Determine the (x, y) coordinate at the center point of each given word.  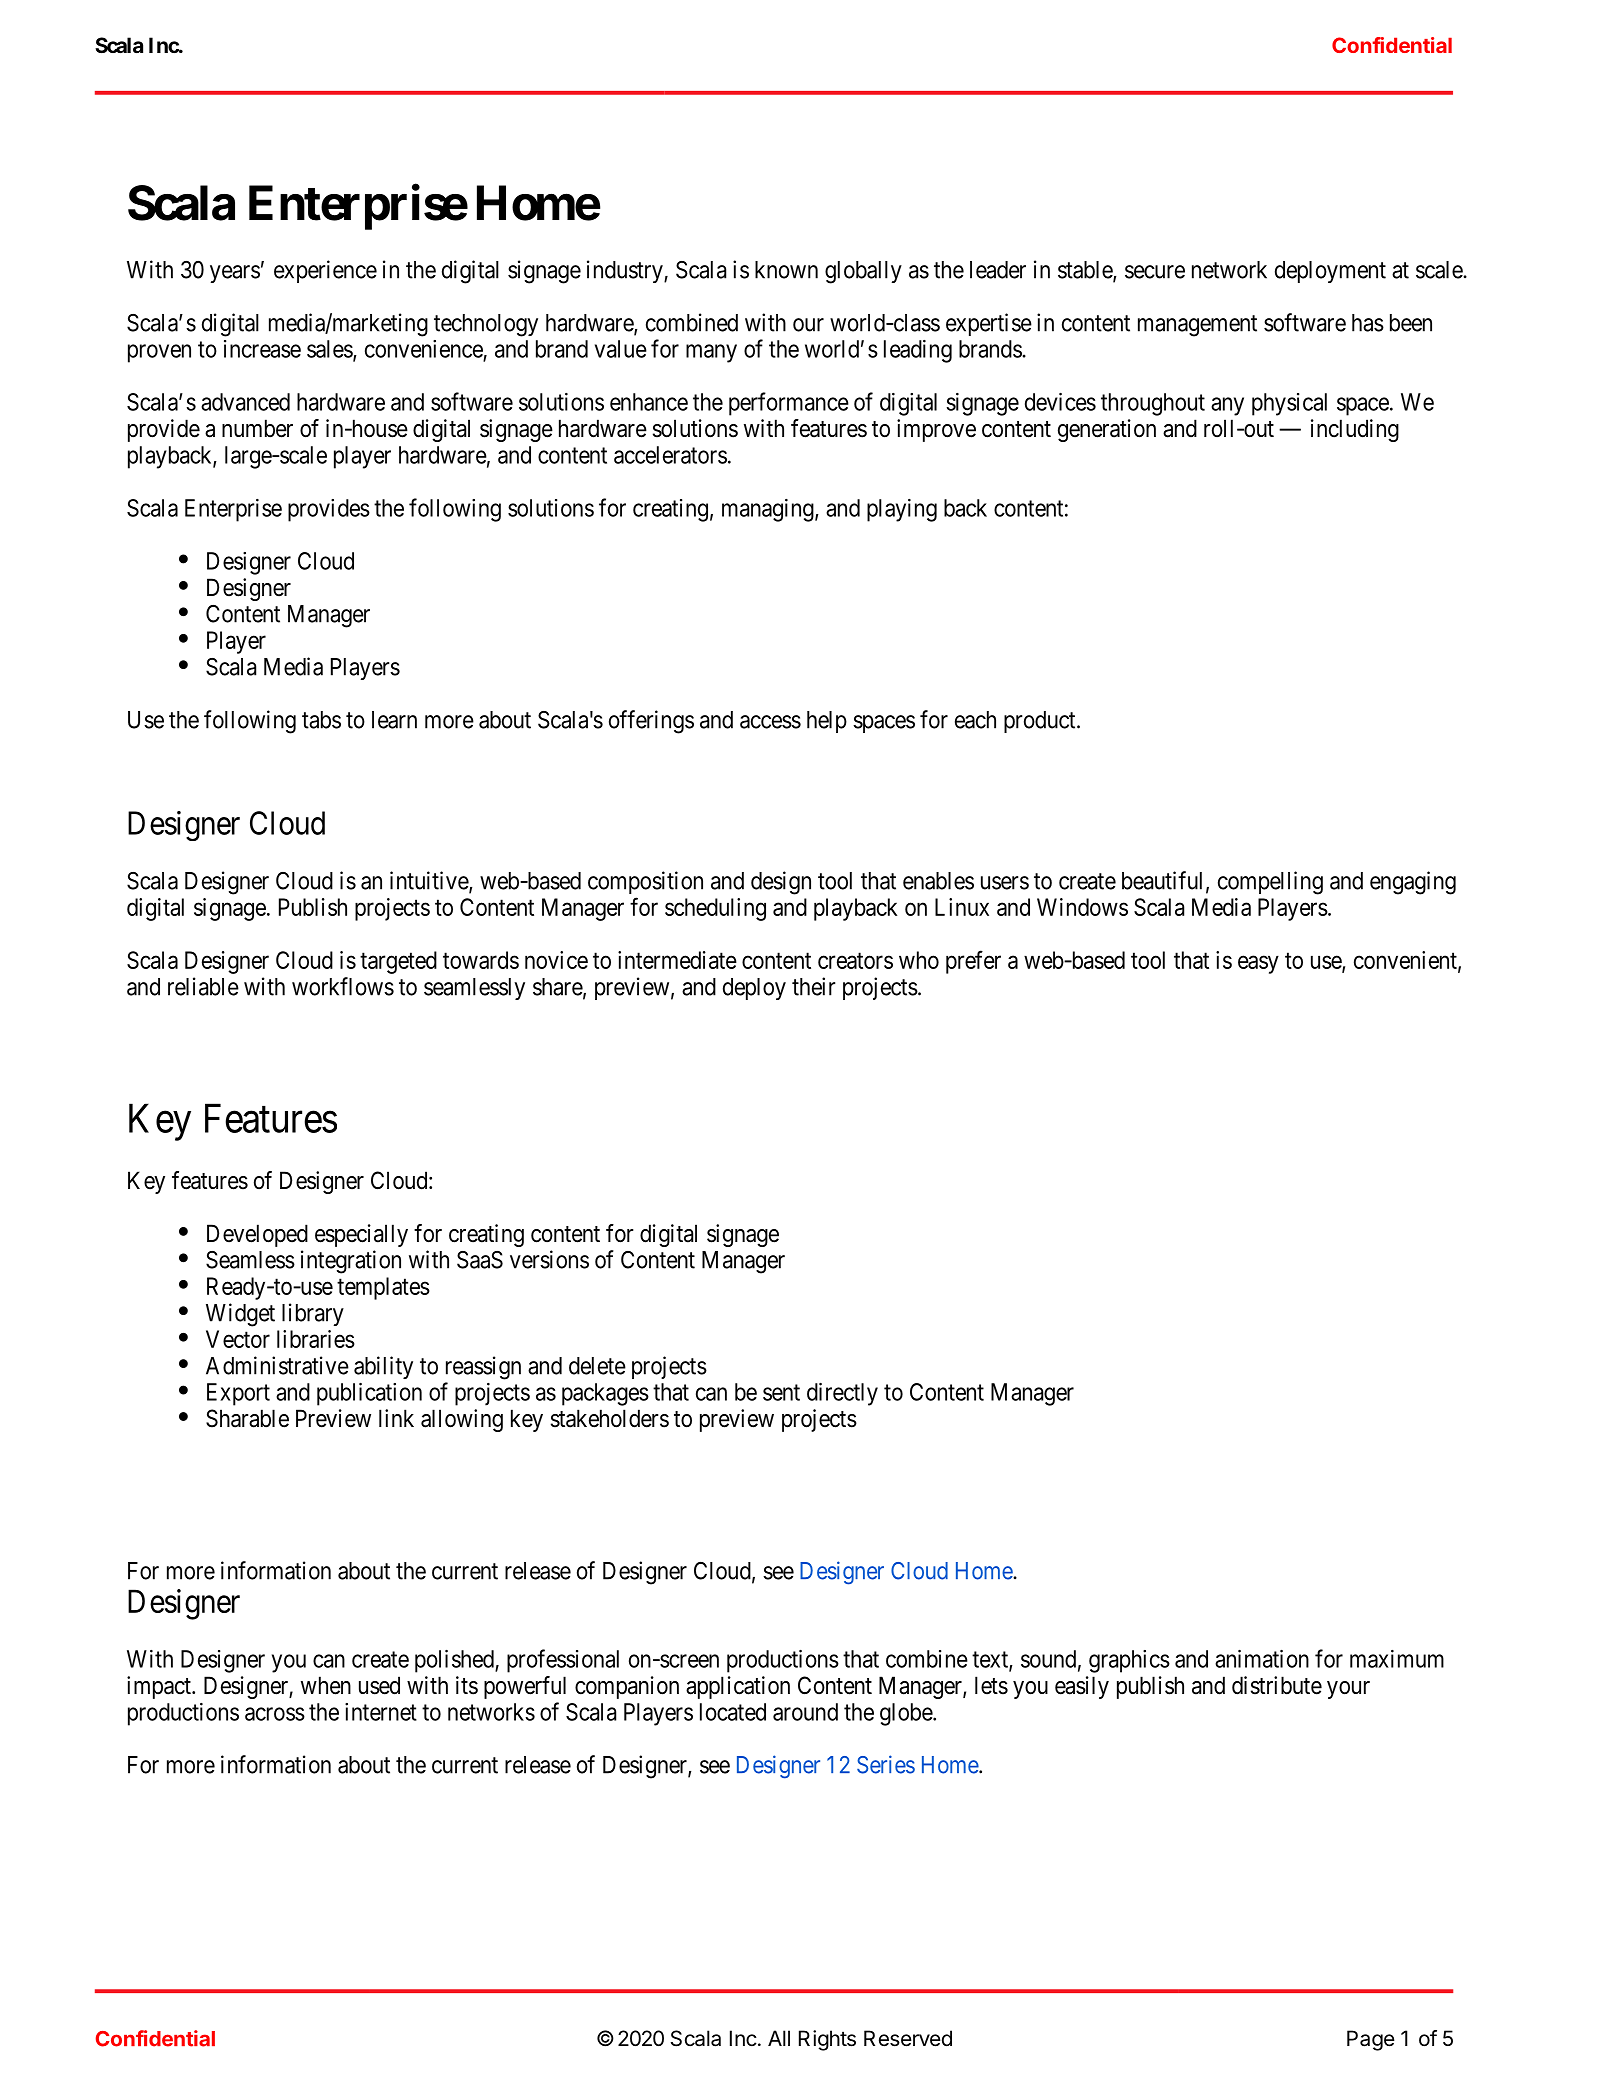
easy (1258, 964)
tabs (321, 720)
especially (361, 1235)
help (827, 722)
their (814, 986)
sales (330, 350)
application (738, 1687)
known (786, 270)
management (1197, 326)
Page (1371, 2040)
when (326, 1685)
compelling (1270, 883)
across (275, 1714)
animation (1262, 1659)
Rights (827, 2040)
